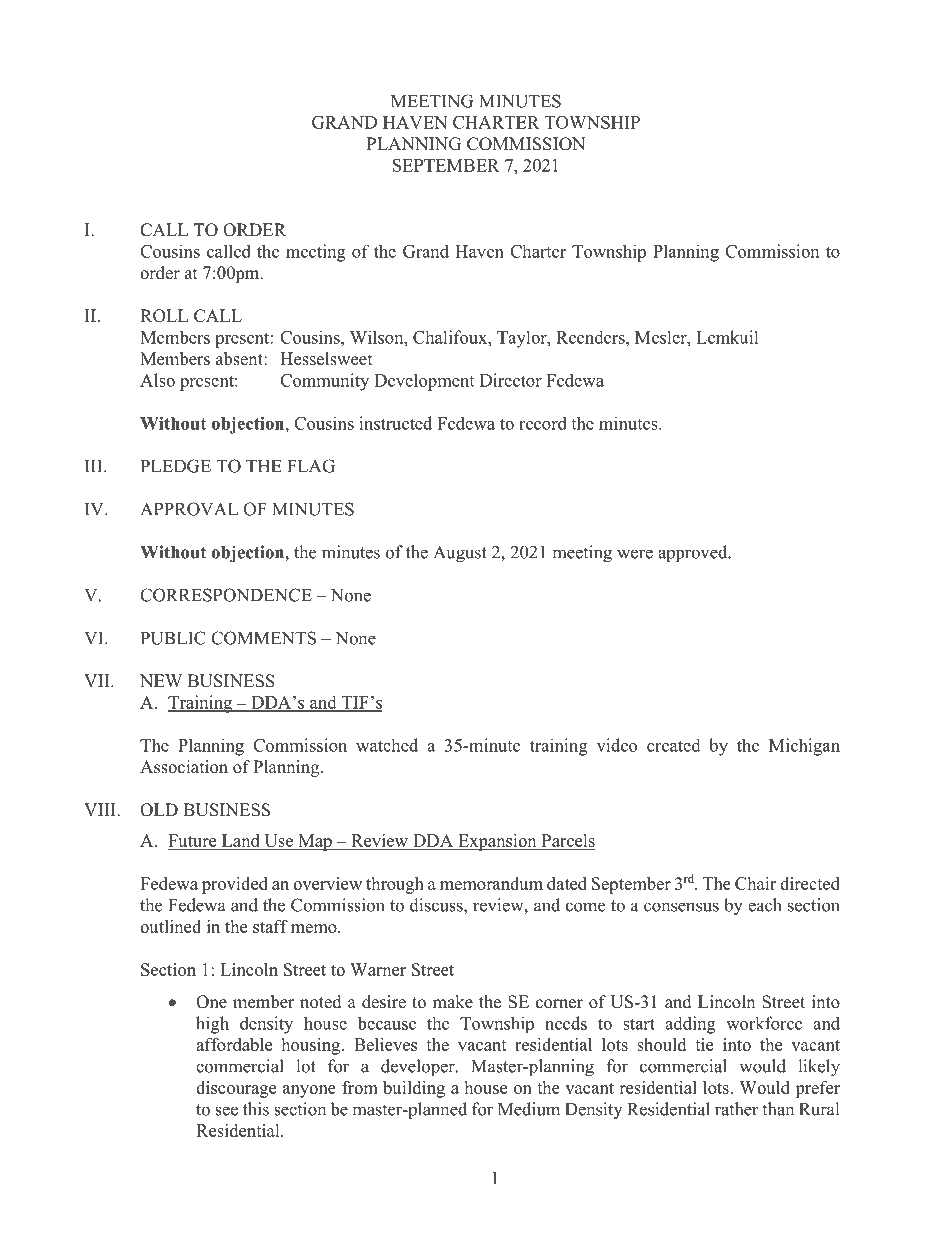 Image resolution: width=952 pixels, height=1233 pixels. Describe the element at coordinates (674, 745) in the screenshot. I see `created` at that location.
